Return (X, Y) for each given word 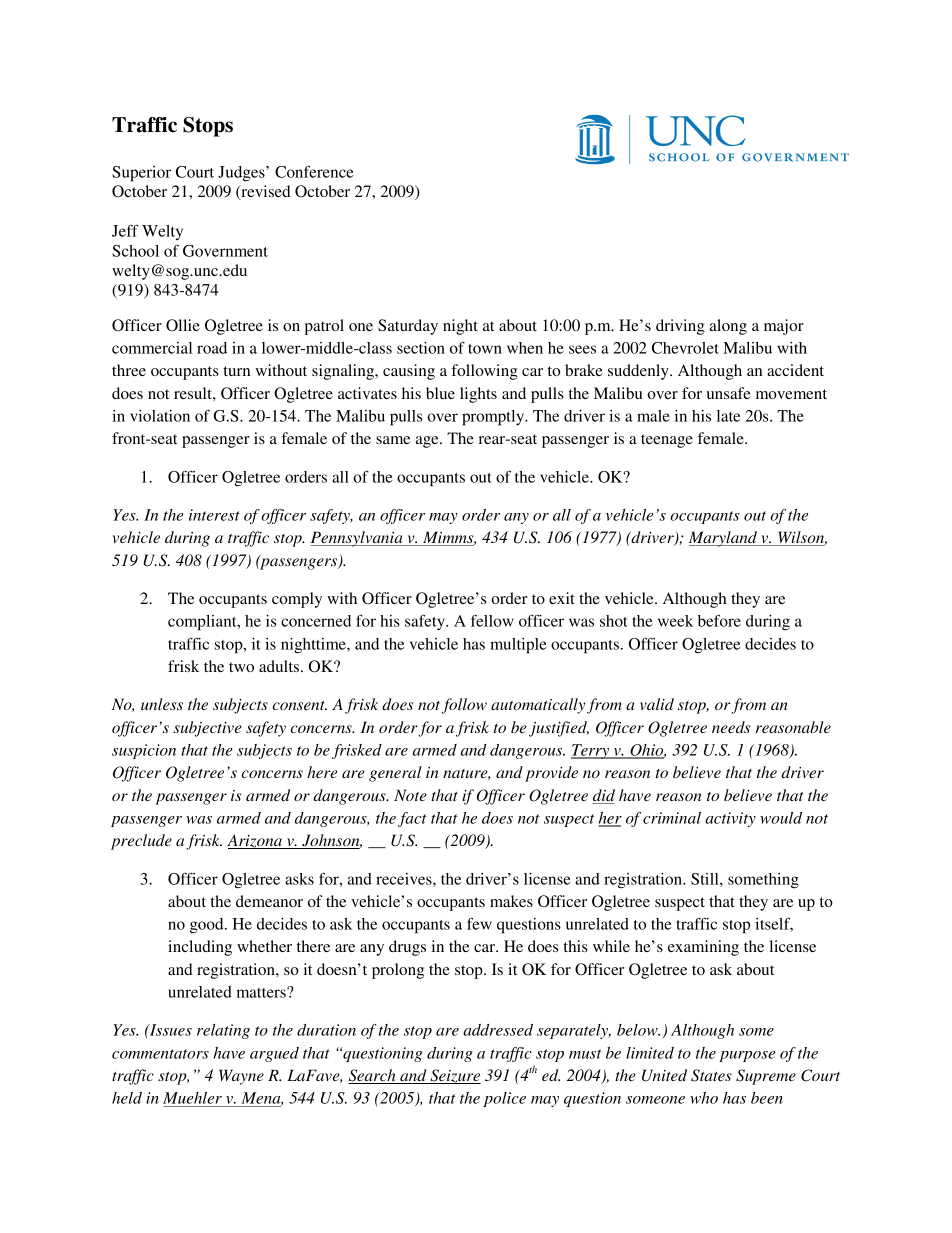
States (711, 1075)
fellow (492, 621)
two (241, 667)
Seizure (454, 1076)
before (719, 620)
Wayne (241, 1077)
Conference (314, 171)
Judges (242, 174)
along (728, 327)
